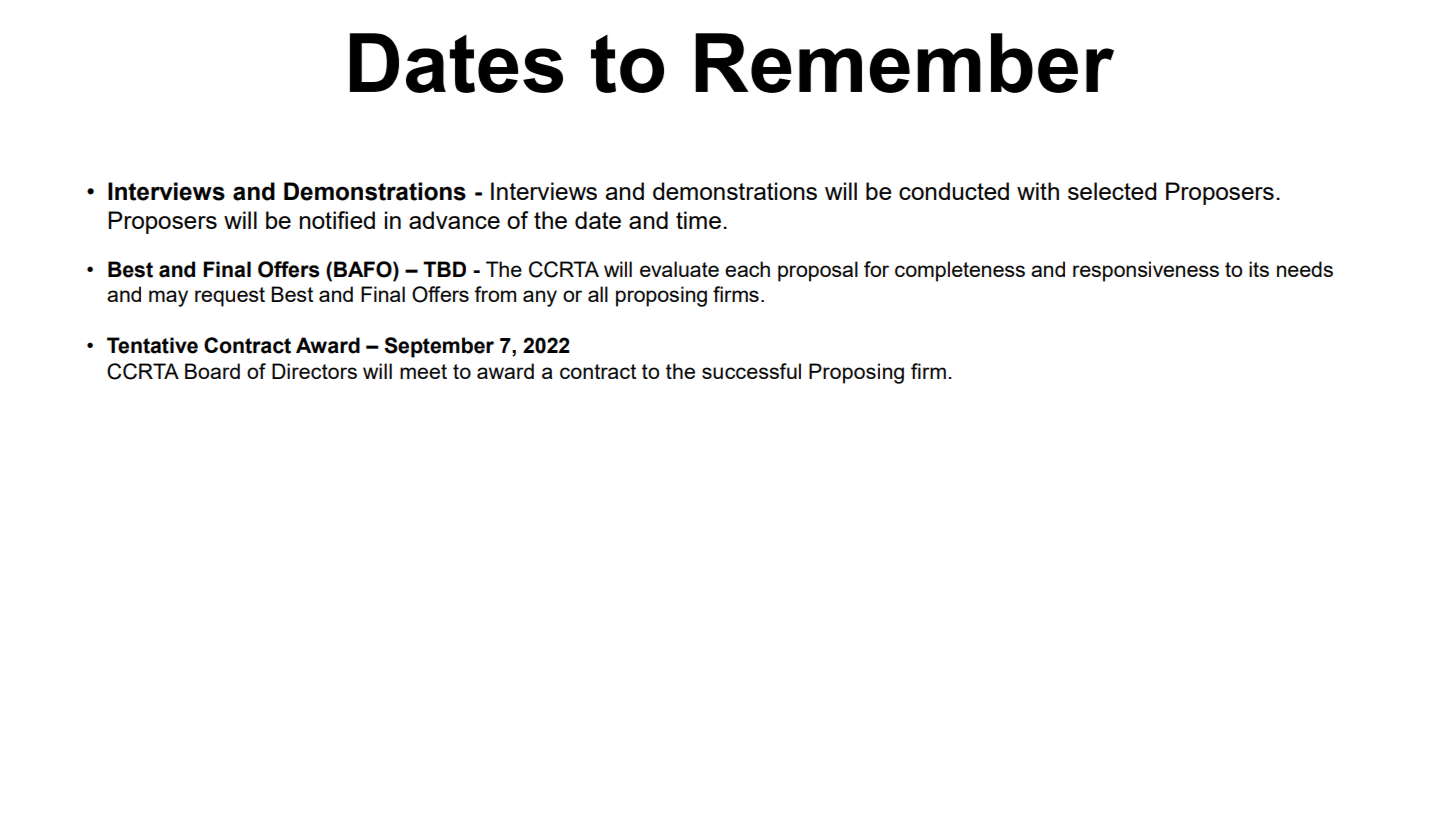  Describe the element at coordinates (1112, 191) in the document. I see `selected` at that location.
